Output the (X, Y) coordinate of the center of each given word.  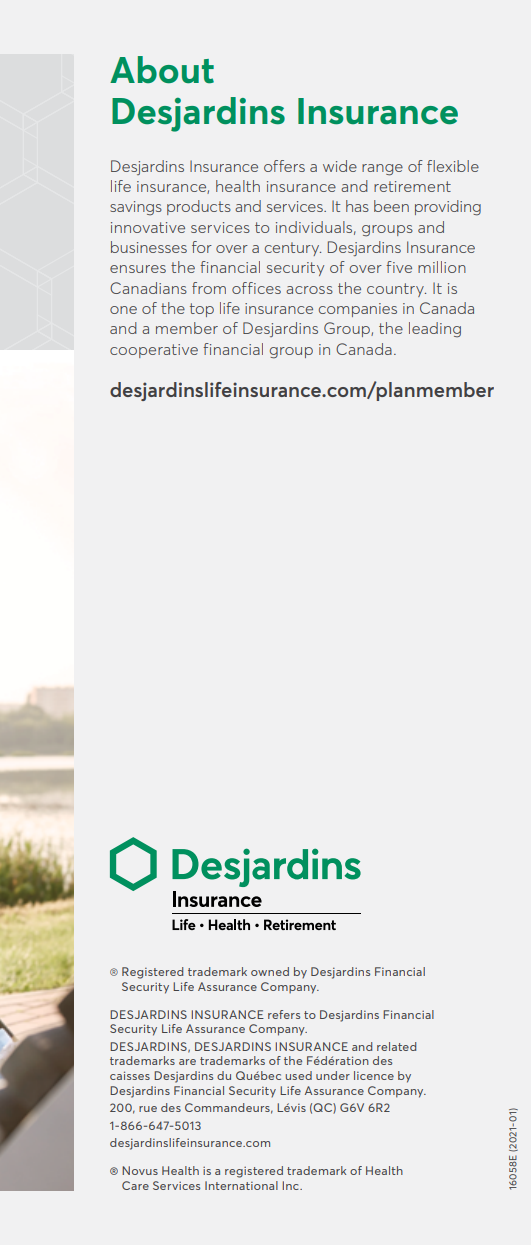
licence (374, 1075)
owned (270, 971)
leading (435, 330)
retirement (412, 186)
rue (148, 1109)
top (202, 310)
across (309, 290)
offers (284, 166)
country (396, 290)
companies (358, 310)
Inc (292, 1185)
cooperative (154, 351)
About (162, 70)
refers (284, 1014)
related (396, 1046)
